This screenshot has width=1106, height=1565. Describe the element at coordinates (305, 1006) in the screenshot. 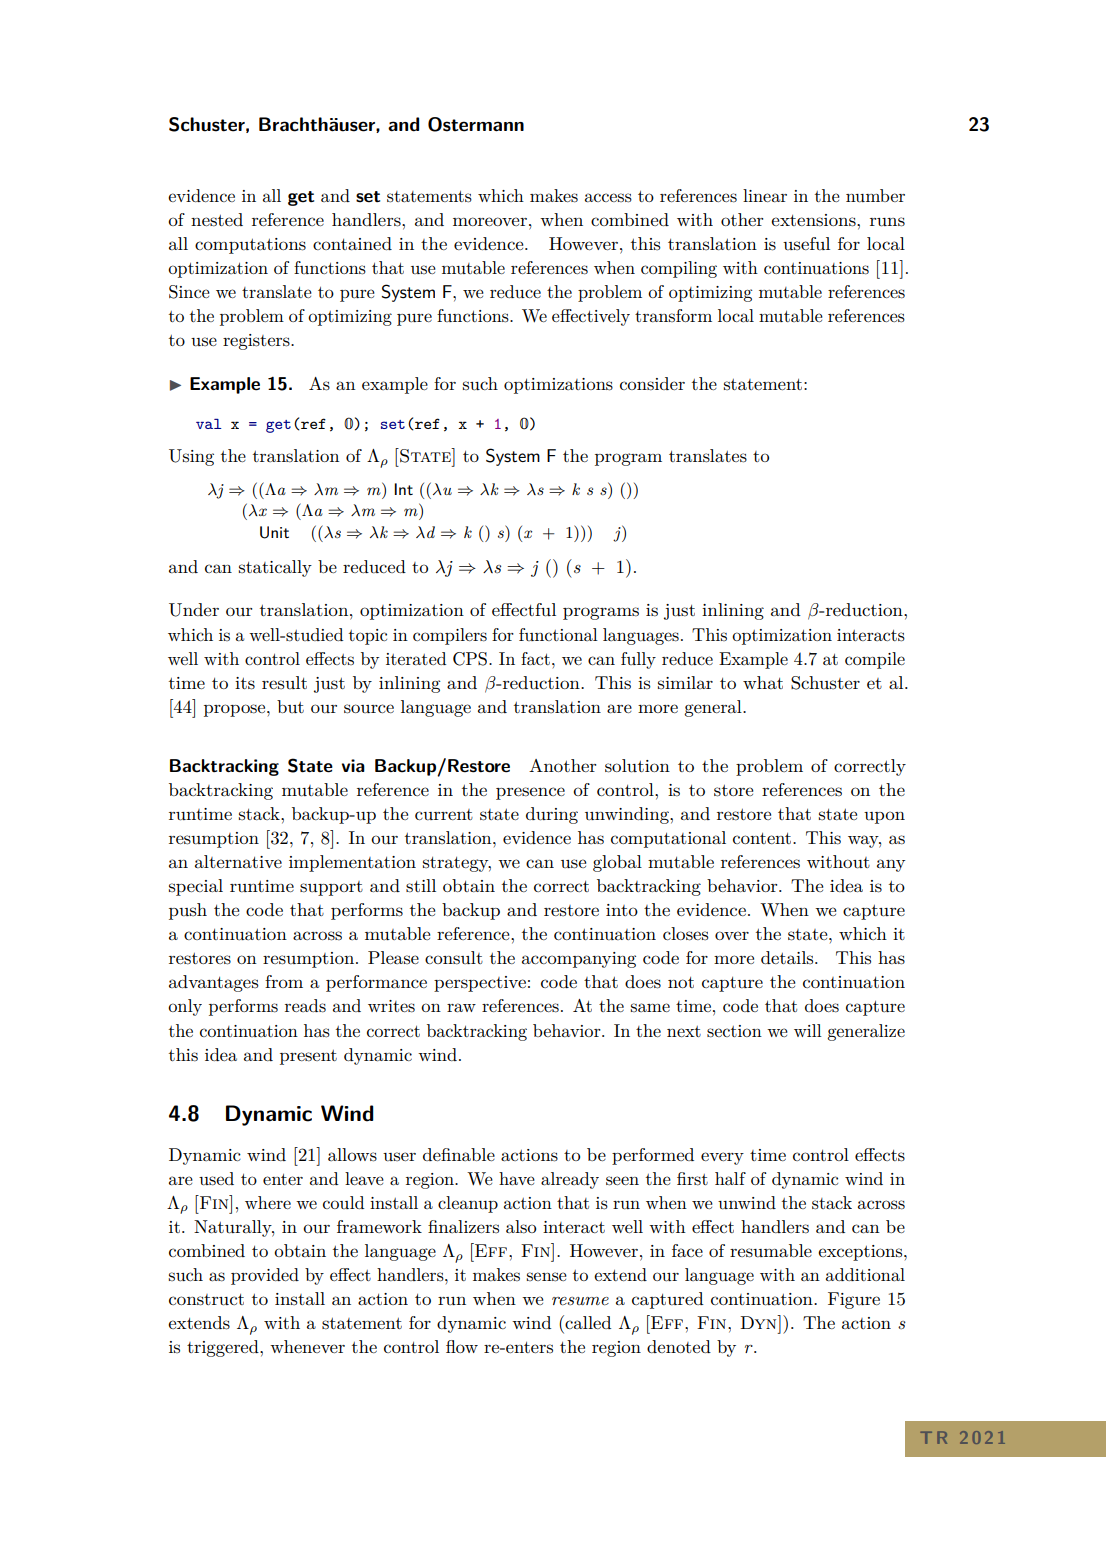

I see `reads` at that location.
